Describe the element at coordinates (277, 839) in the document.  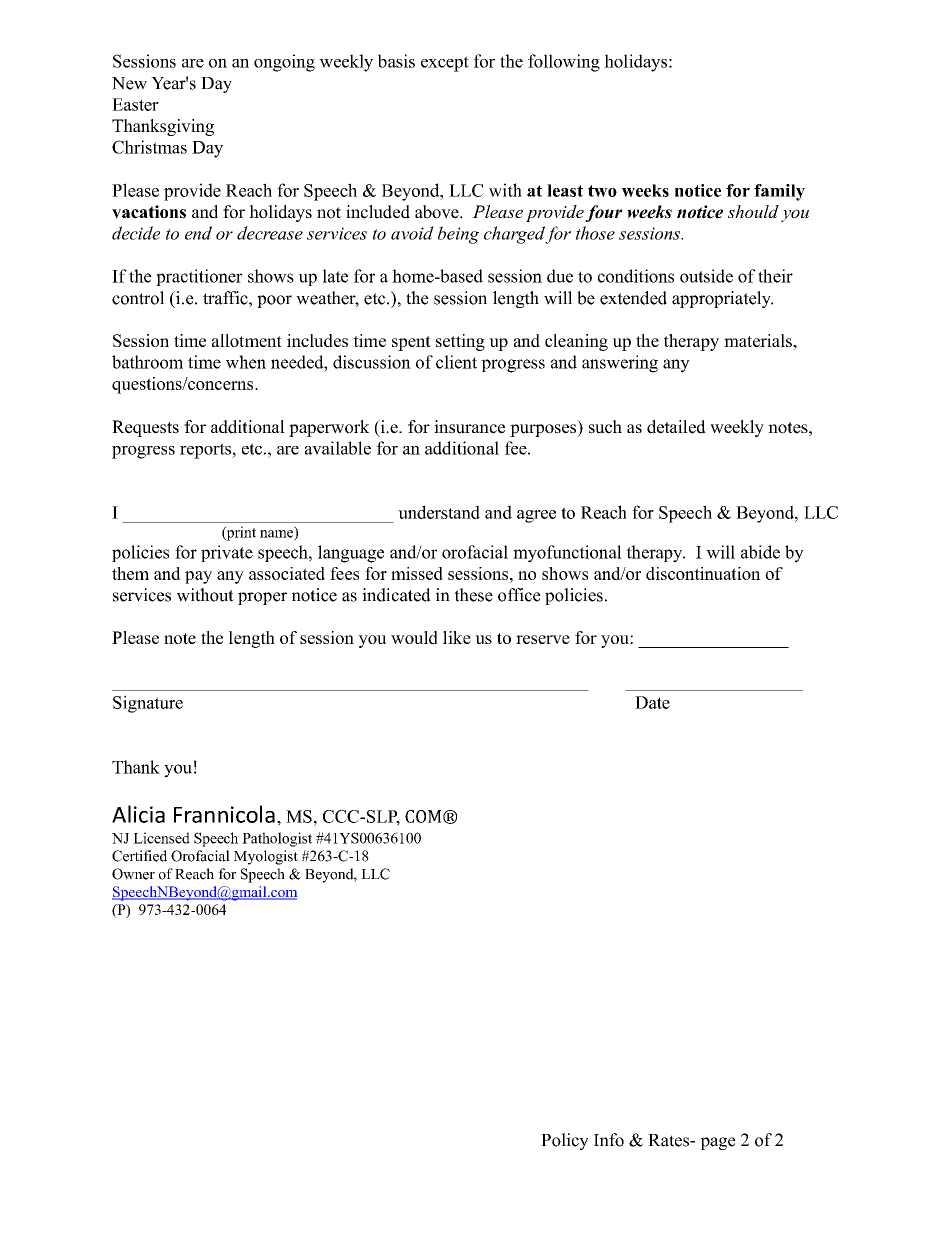
I see `Pathologist` at that location.
